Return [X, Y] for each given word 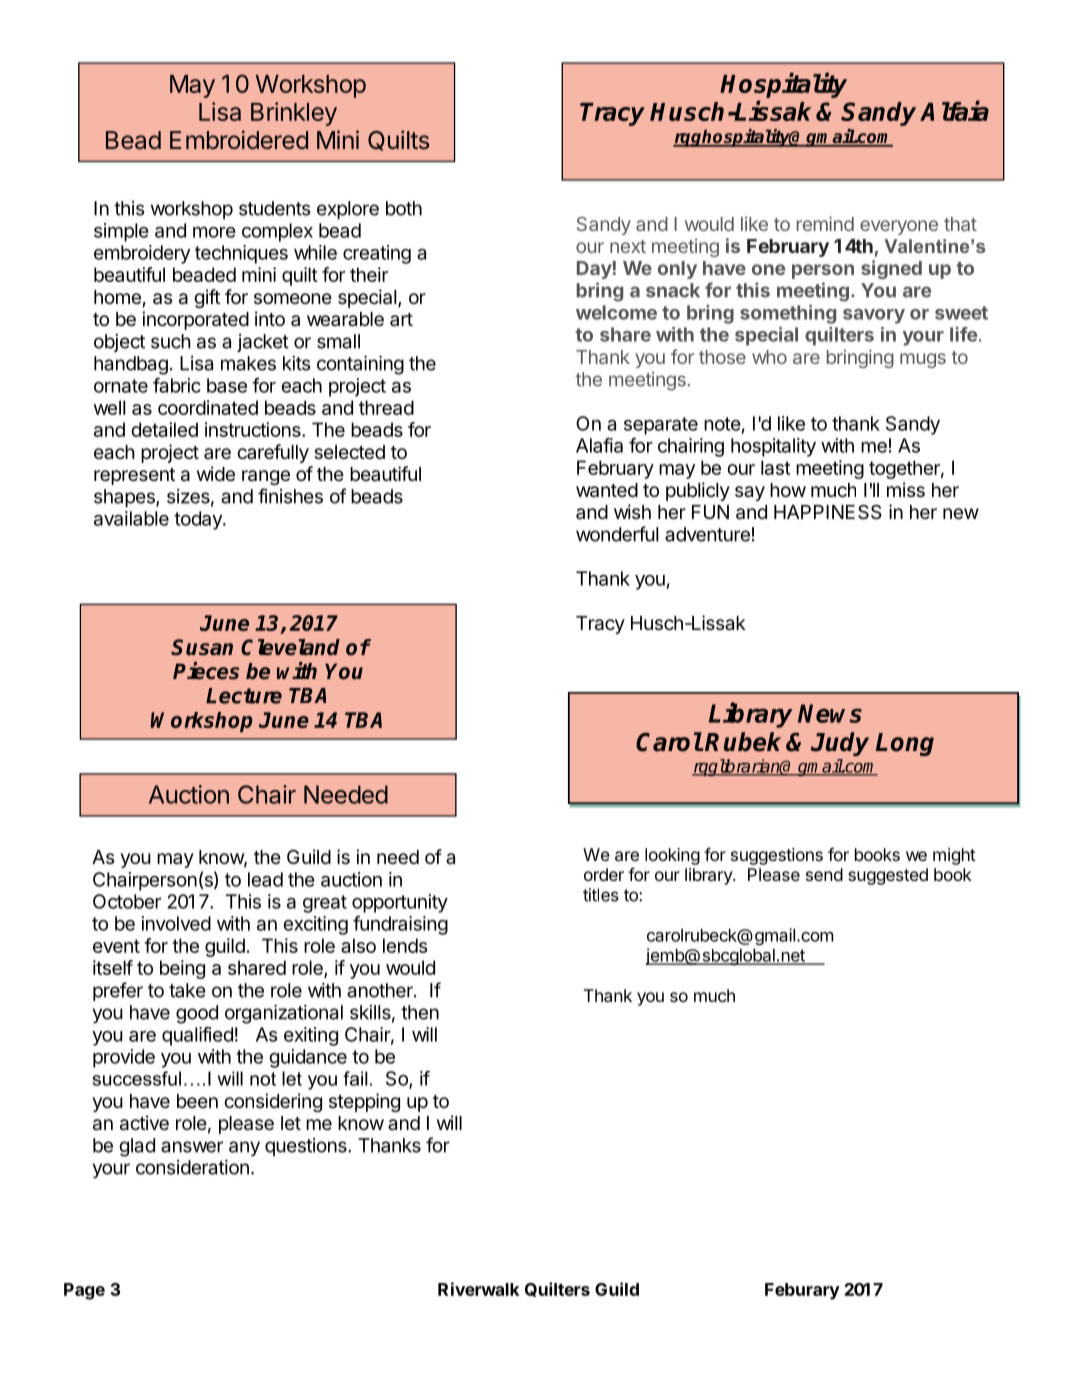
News [830, 713]
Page [84, 1291]
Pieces [206, 671]
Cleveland [290, 647]
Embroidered [239, 139]
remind [825, 223]
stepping [364, 1102]
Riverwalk [479, 1289]
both [404, 208]
